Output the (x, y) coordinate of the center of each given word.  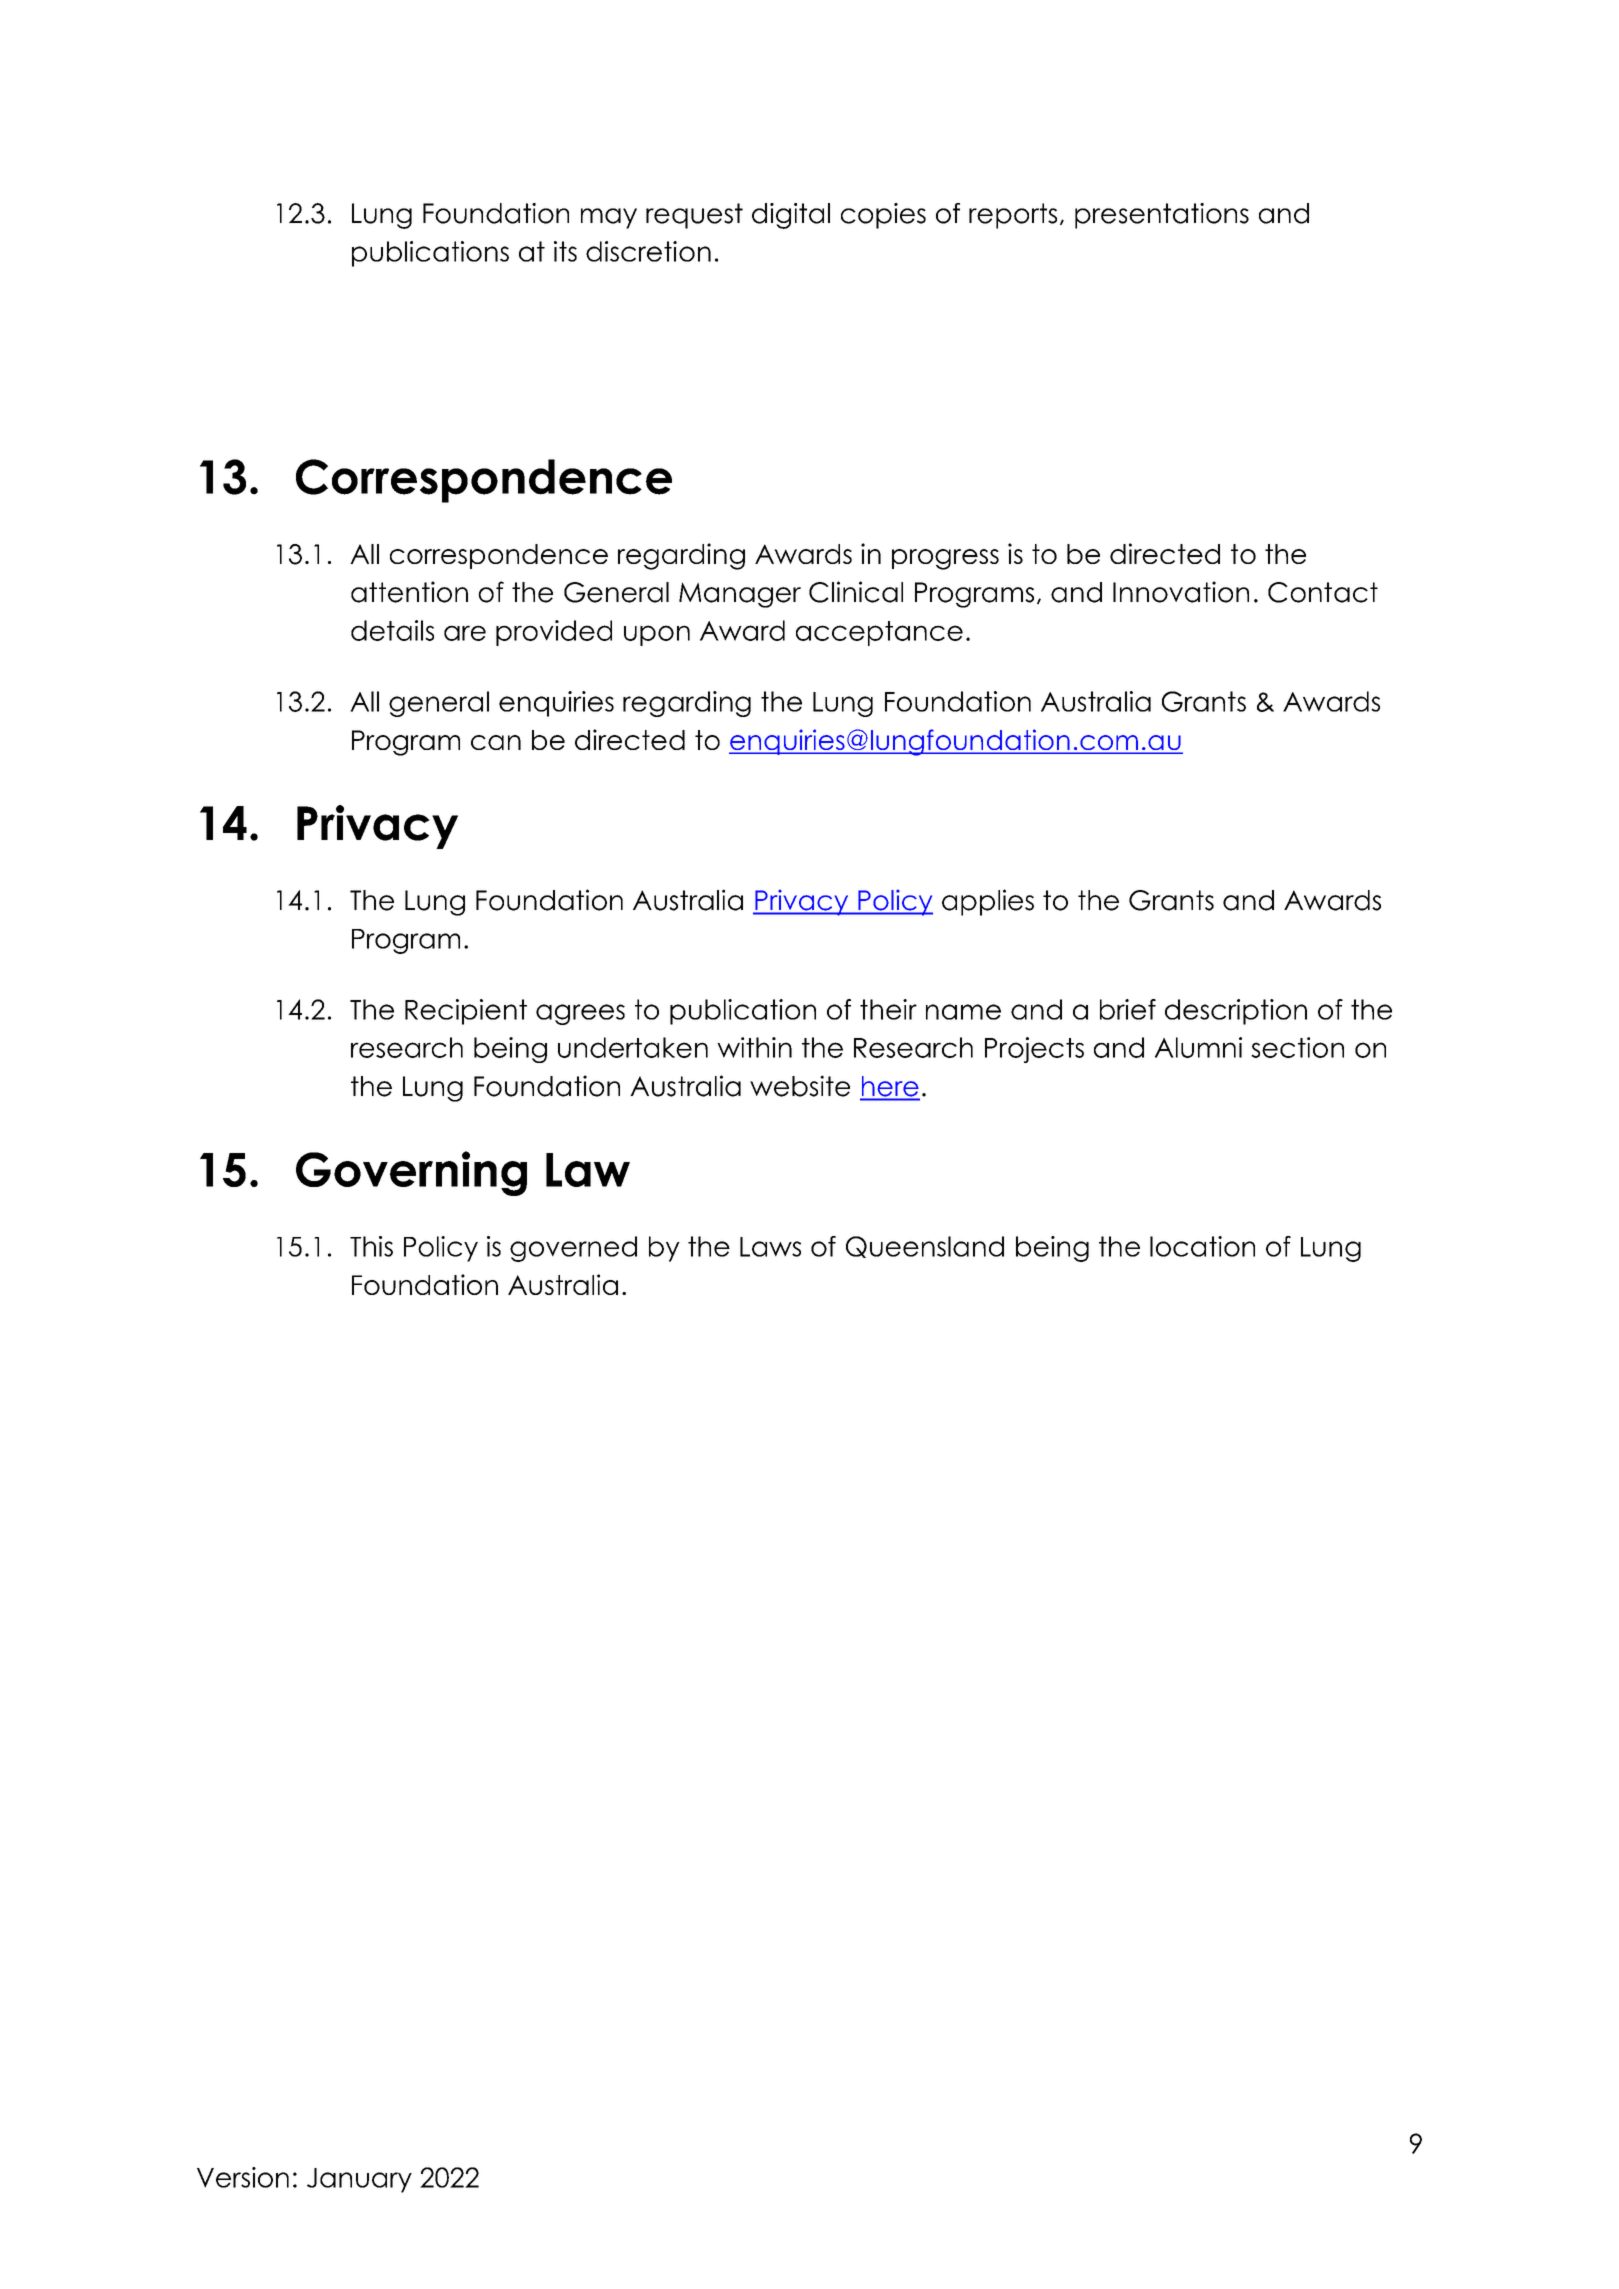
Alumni (1198, 1047)
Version (243, 2177)
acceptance (879, 633)
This (371, 1246)
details (392, 630)
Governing (411, 1173)
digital (791, 216)
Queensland (925, 1247)
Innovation (1181, 592)
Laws (770, 1247)
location (1202, 1246)
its (565, 251)
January (359, 2180)
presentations (1162, 216)
